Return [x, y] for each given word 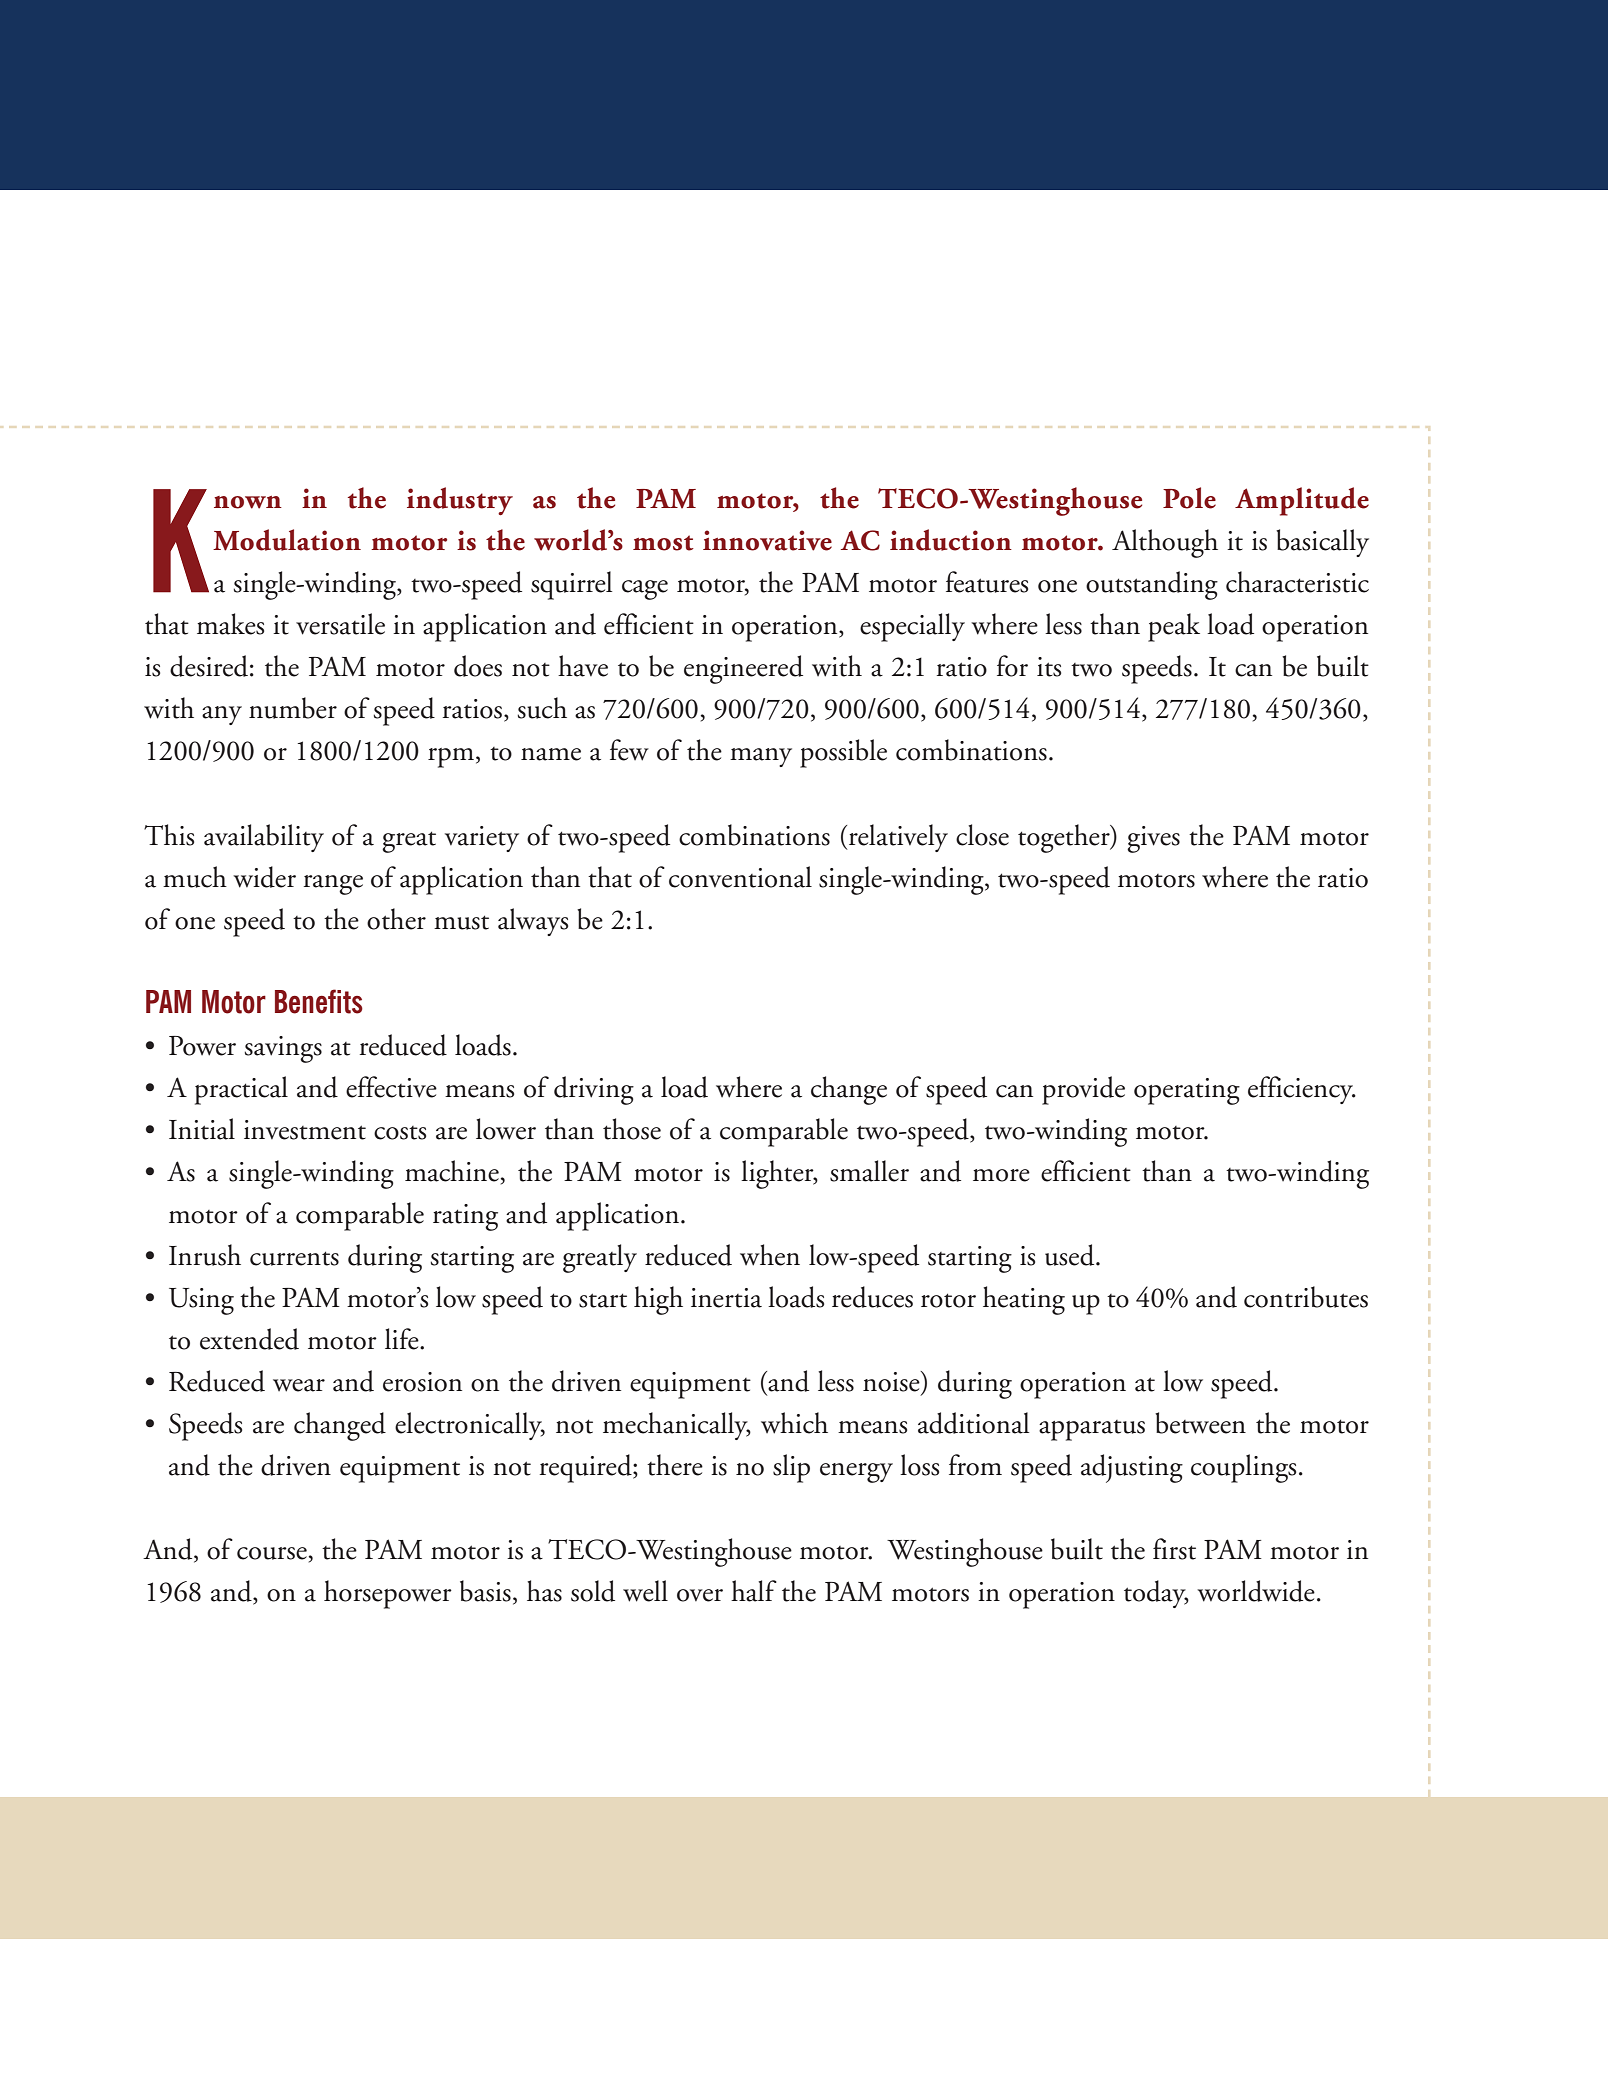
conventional [740, 877]
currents [294, 1258]
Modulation [287, 540]
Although [1165, 543]
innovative [767, 540]
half [754, 1591]
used [1071, 1255]
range [333, 885]
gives [1153, 839]
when [770, 1255]
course [272, 1553]
